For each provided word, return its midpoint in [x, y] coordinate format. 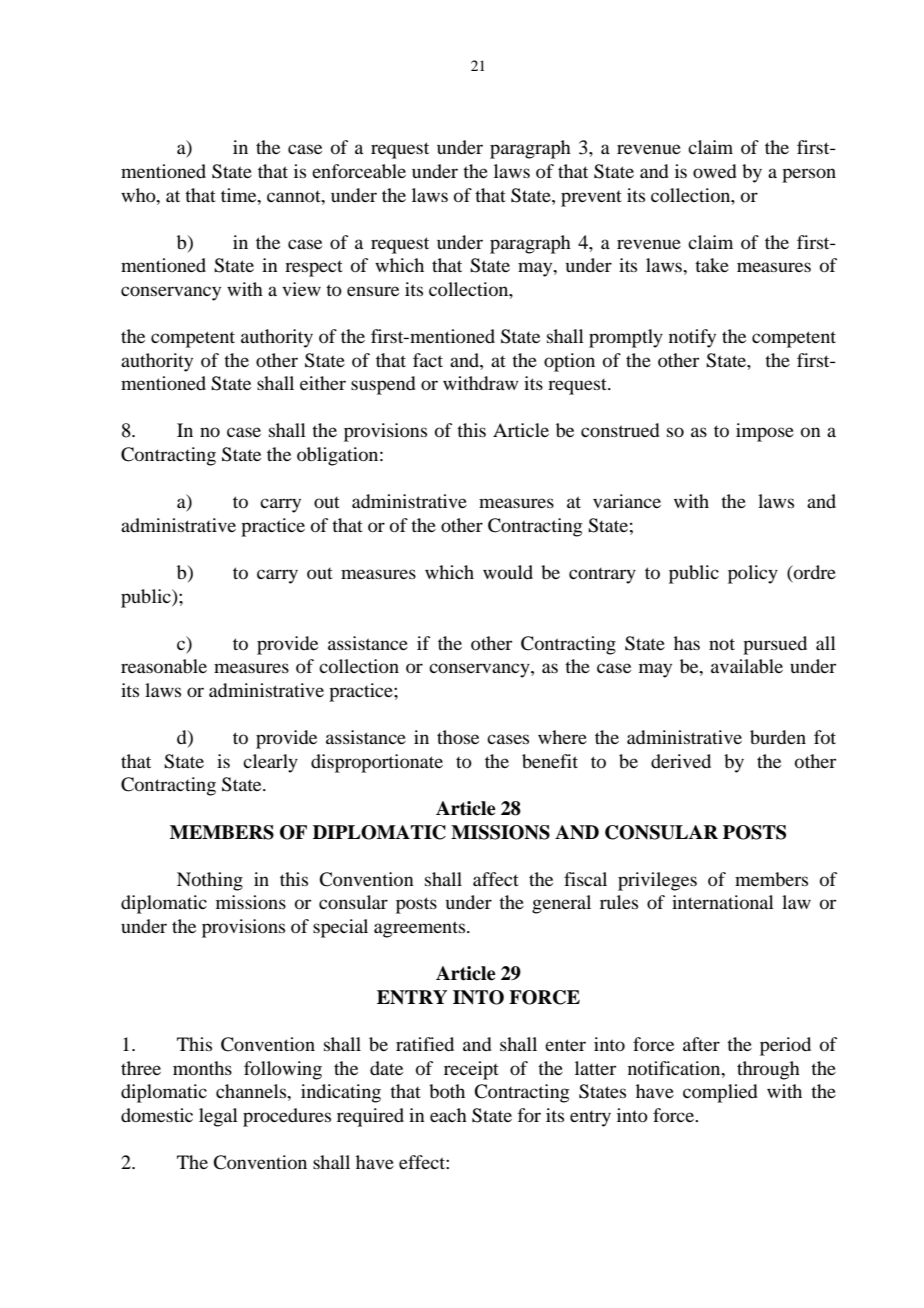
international [723, 902]
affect [496, 879]
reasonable [164, 666]
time [240, 195]
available [747, 666]
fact [428, 360]
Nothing [210, 881]
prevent [591, 199]
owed [715, 171]
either [323, 383]
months [202, 1068]
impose [765, 432]
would [508, 572]
